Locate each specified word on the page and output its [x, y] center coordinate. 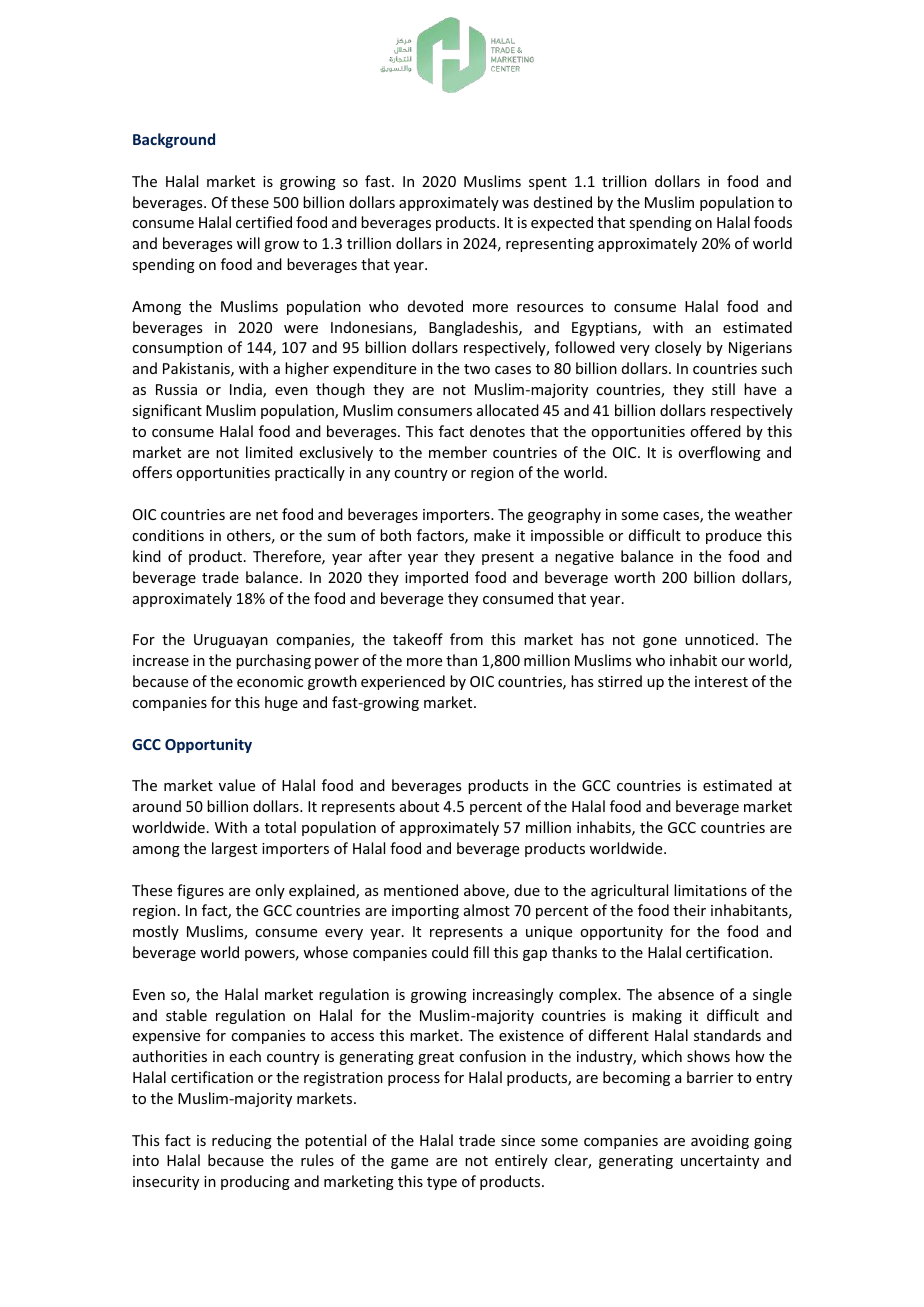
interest [721, 681]
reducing [242, 1141]
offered [715, 431]
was [515, 204]
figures [200, 891]
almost [487, 910]
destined [563, 202]
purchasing [273, 661]
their [689, 910]
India [247, 390]
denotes [497, 431]
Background [174, 140]
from [466, 639]
